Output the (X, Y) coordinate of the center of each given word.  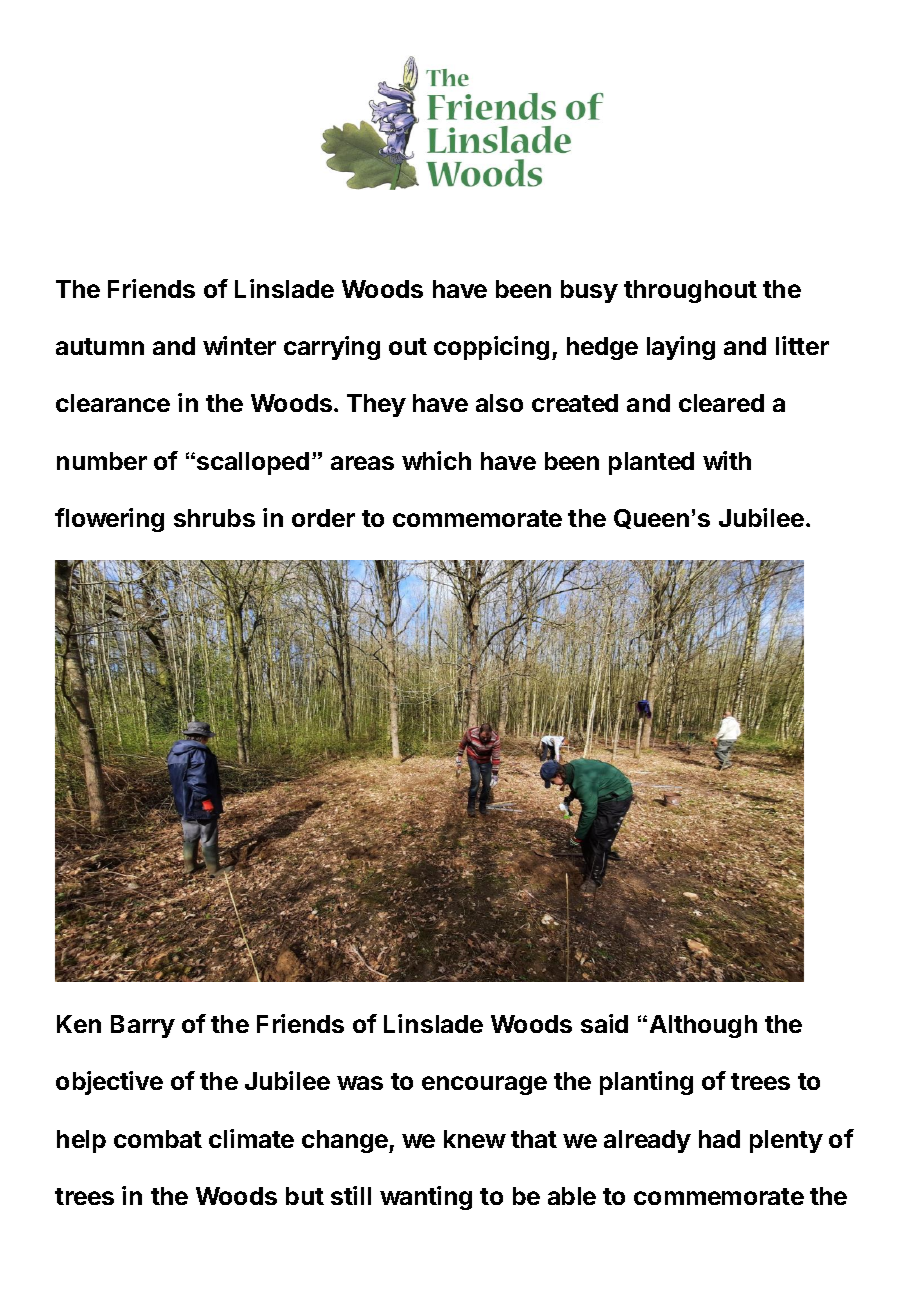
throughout (690, 291)
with (727, 460)
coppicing (491, 348)
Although (703, 1026)
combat (158, 1139)
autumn (100, 346)
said (604, 1023)
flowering (109, 520)
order (323, 518)
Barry (143, 1026)
